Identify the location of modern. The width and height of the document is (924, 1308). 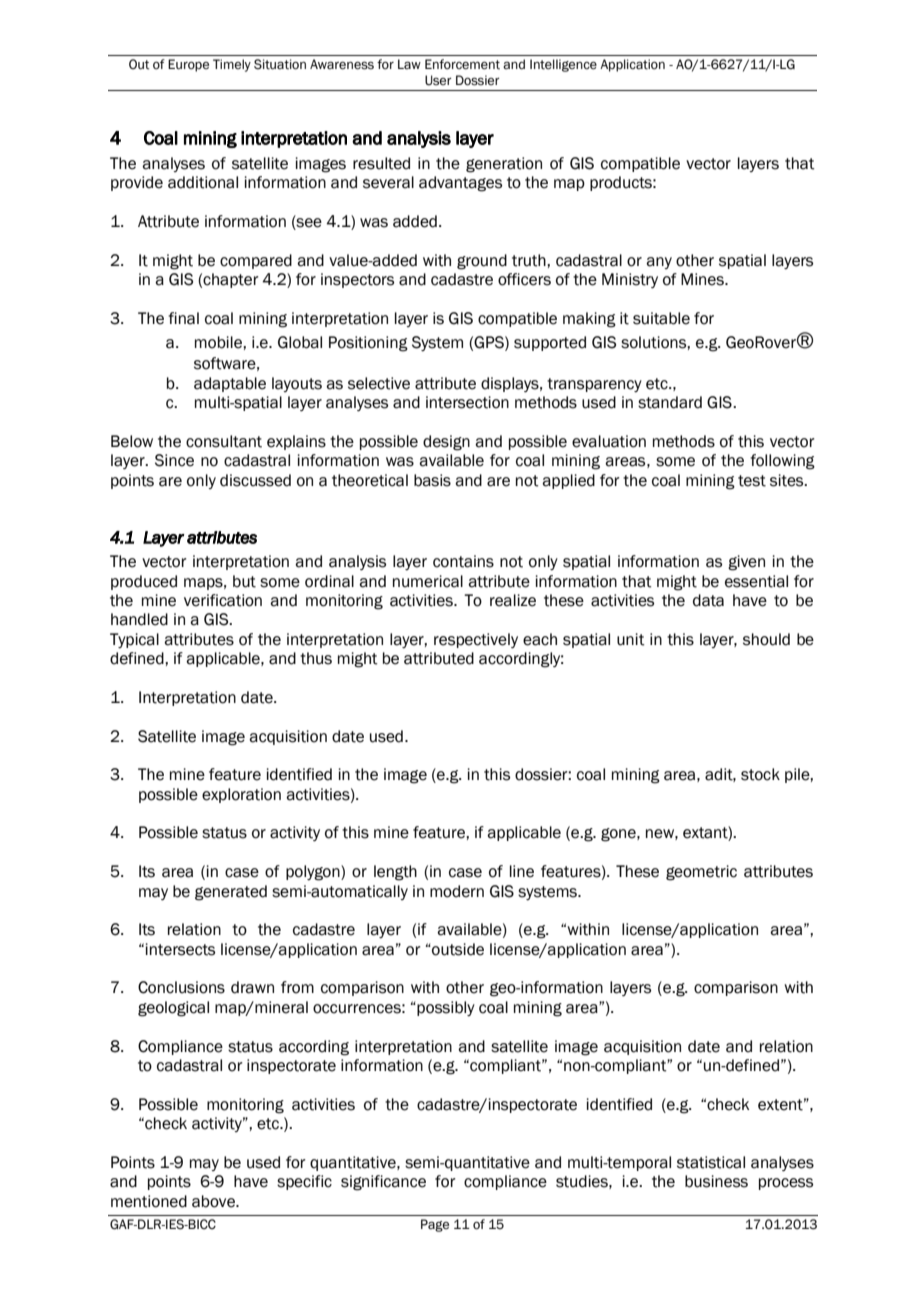
(457, 891).
